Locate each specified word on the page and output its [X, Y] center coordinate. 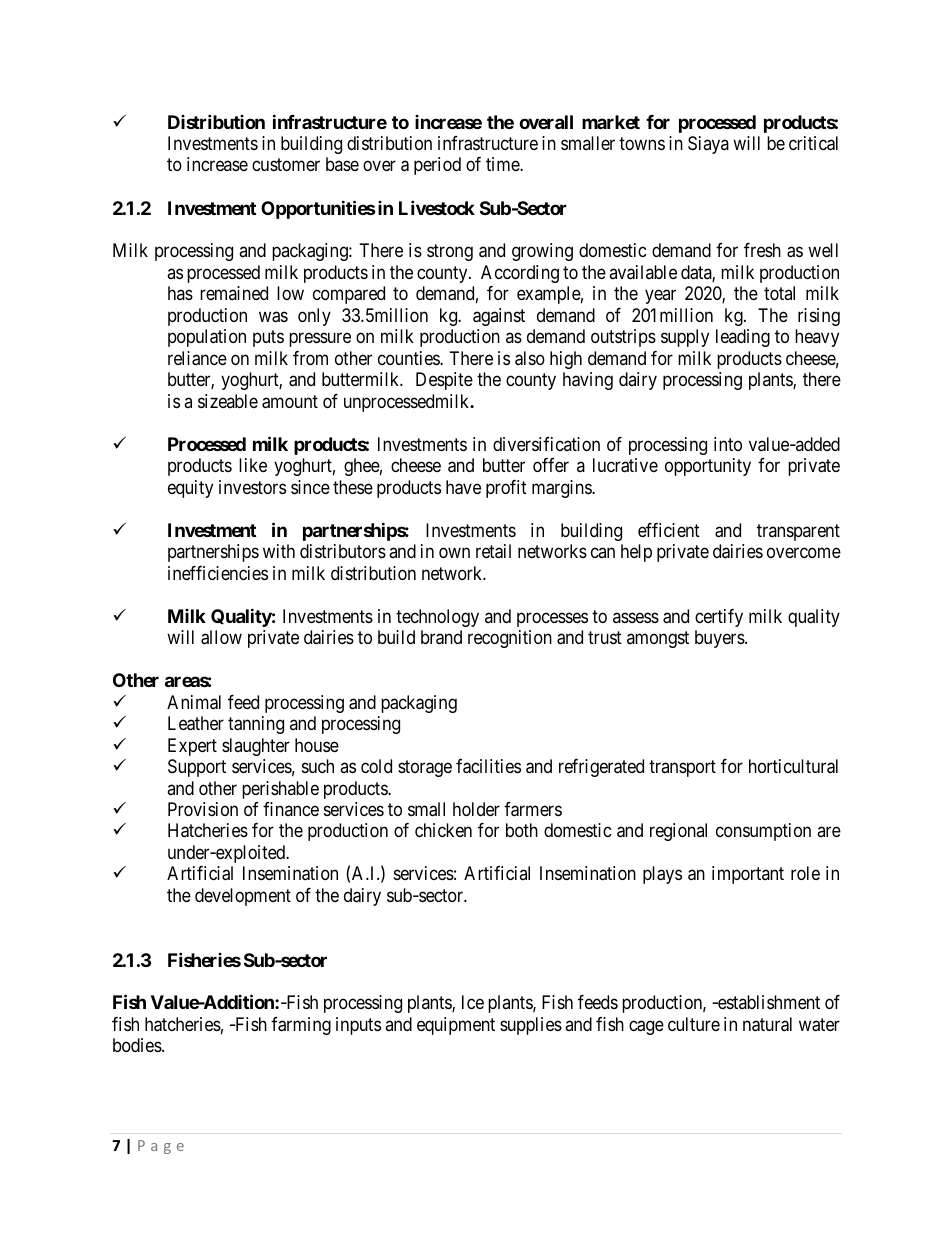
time [503, 164]
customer [286, 165]
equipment [456, 1026]
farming [301, 1026]
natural [767, 1024]
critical [813, 143]
